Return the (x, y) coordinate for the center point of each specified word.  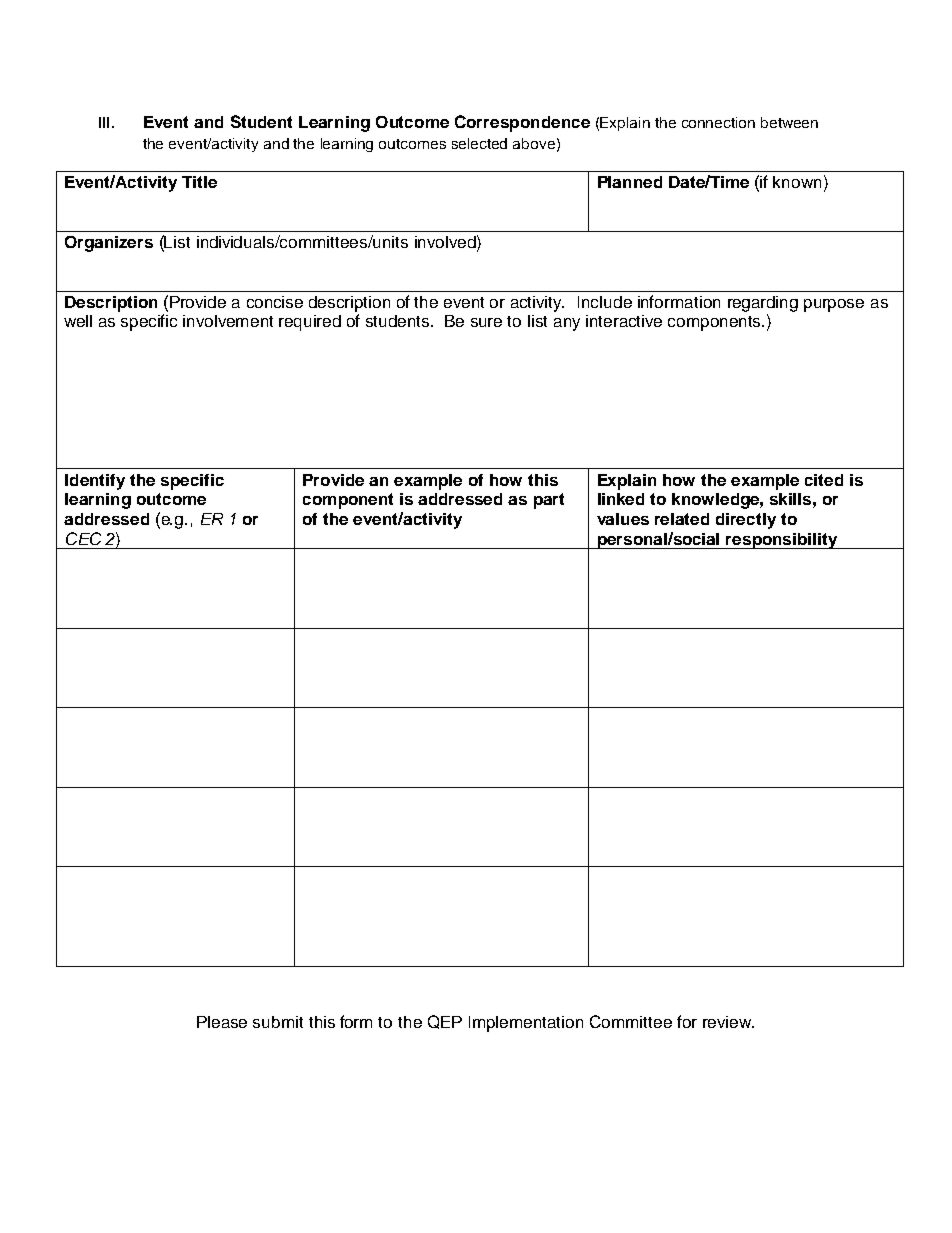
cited (824, 480)
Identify (95, 482)
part (549, 501)
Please (222, 1022)
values (623, 519)
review (728, 1022)
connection (718, 122)
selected (479, 143)
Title (199, 182)
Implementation (526, 1024)
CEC (83, 538)
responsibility (782, 541)
